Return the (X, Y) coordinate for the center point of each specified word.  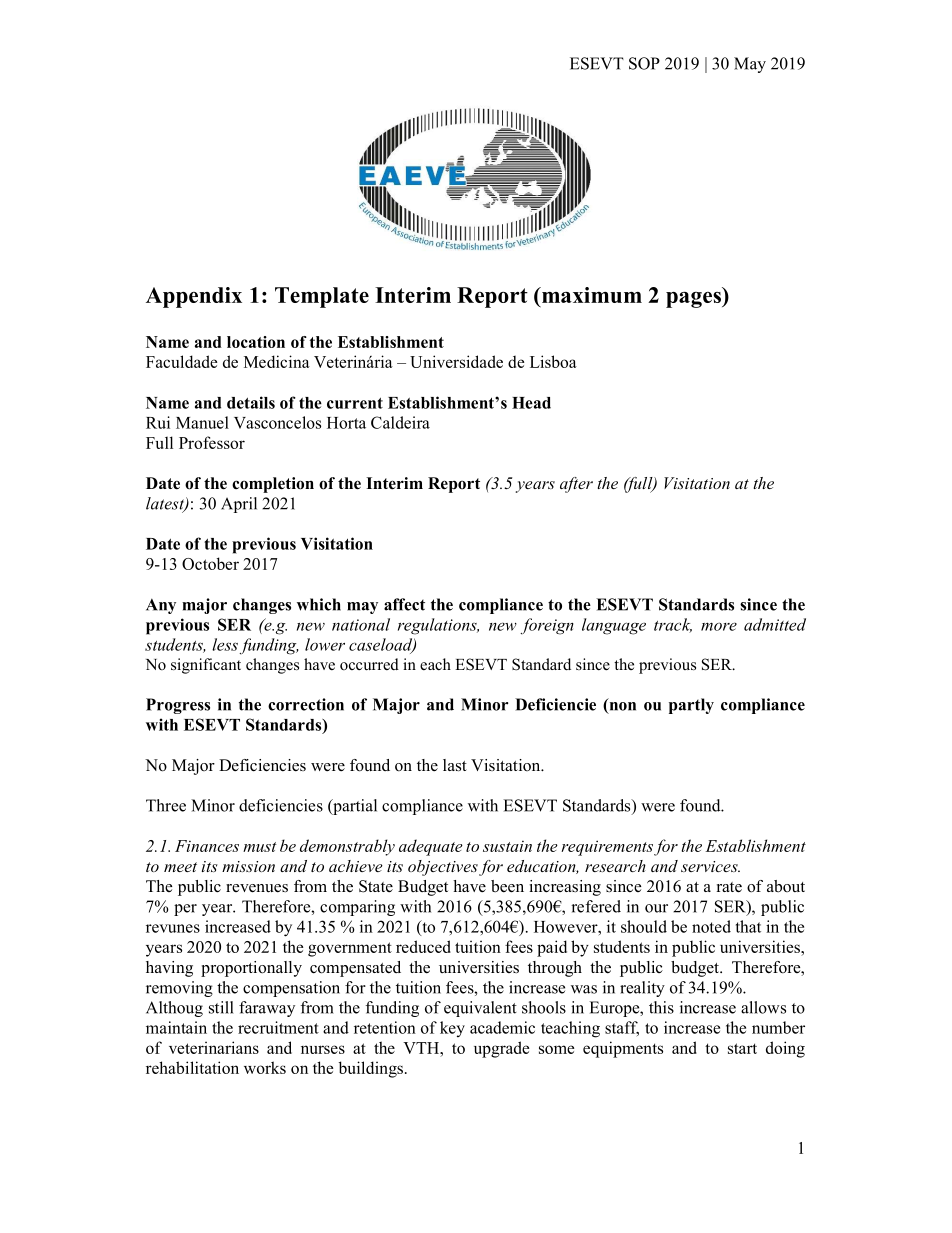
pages (694, 299)
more (719, 626)
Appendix (194, 297)
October (210, 563)
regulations (438, 626)
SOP (644, 63)
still (221, 1007)
